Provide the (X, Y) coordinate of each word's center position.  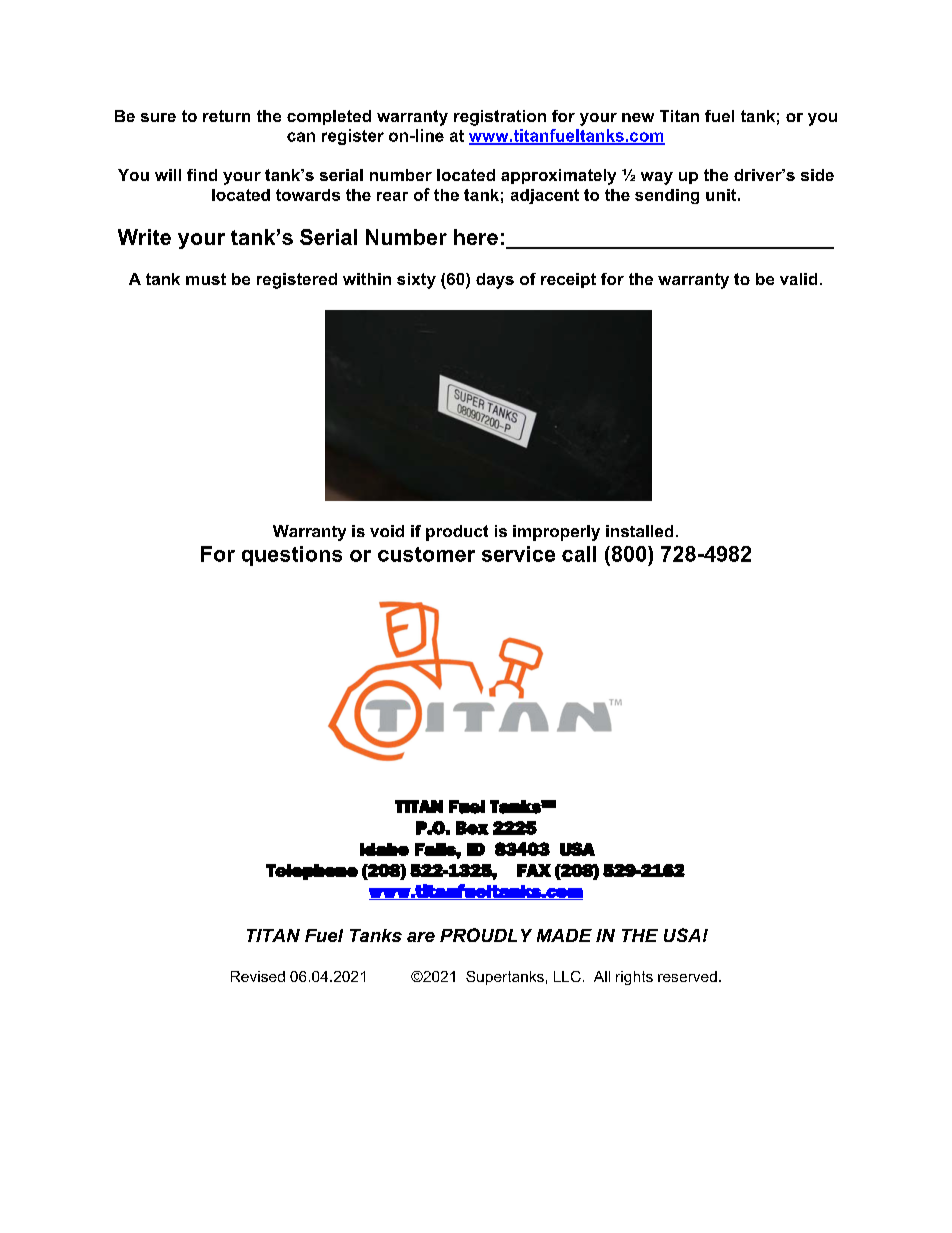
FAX (534, 870)
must (206, 279)
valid (798, 279)
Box (472, 828)
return (226, 116)
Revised (258, 976)
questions (292, 556)
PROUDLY (486, 935)
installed (639, 531)
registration (500, 118)
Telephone (312, 872)
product (457, 533)
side (817, 175)
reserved (687, 976)
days (495, 281)
